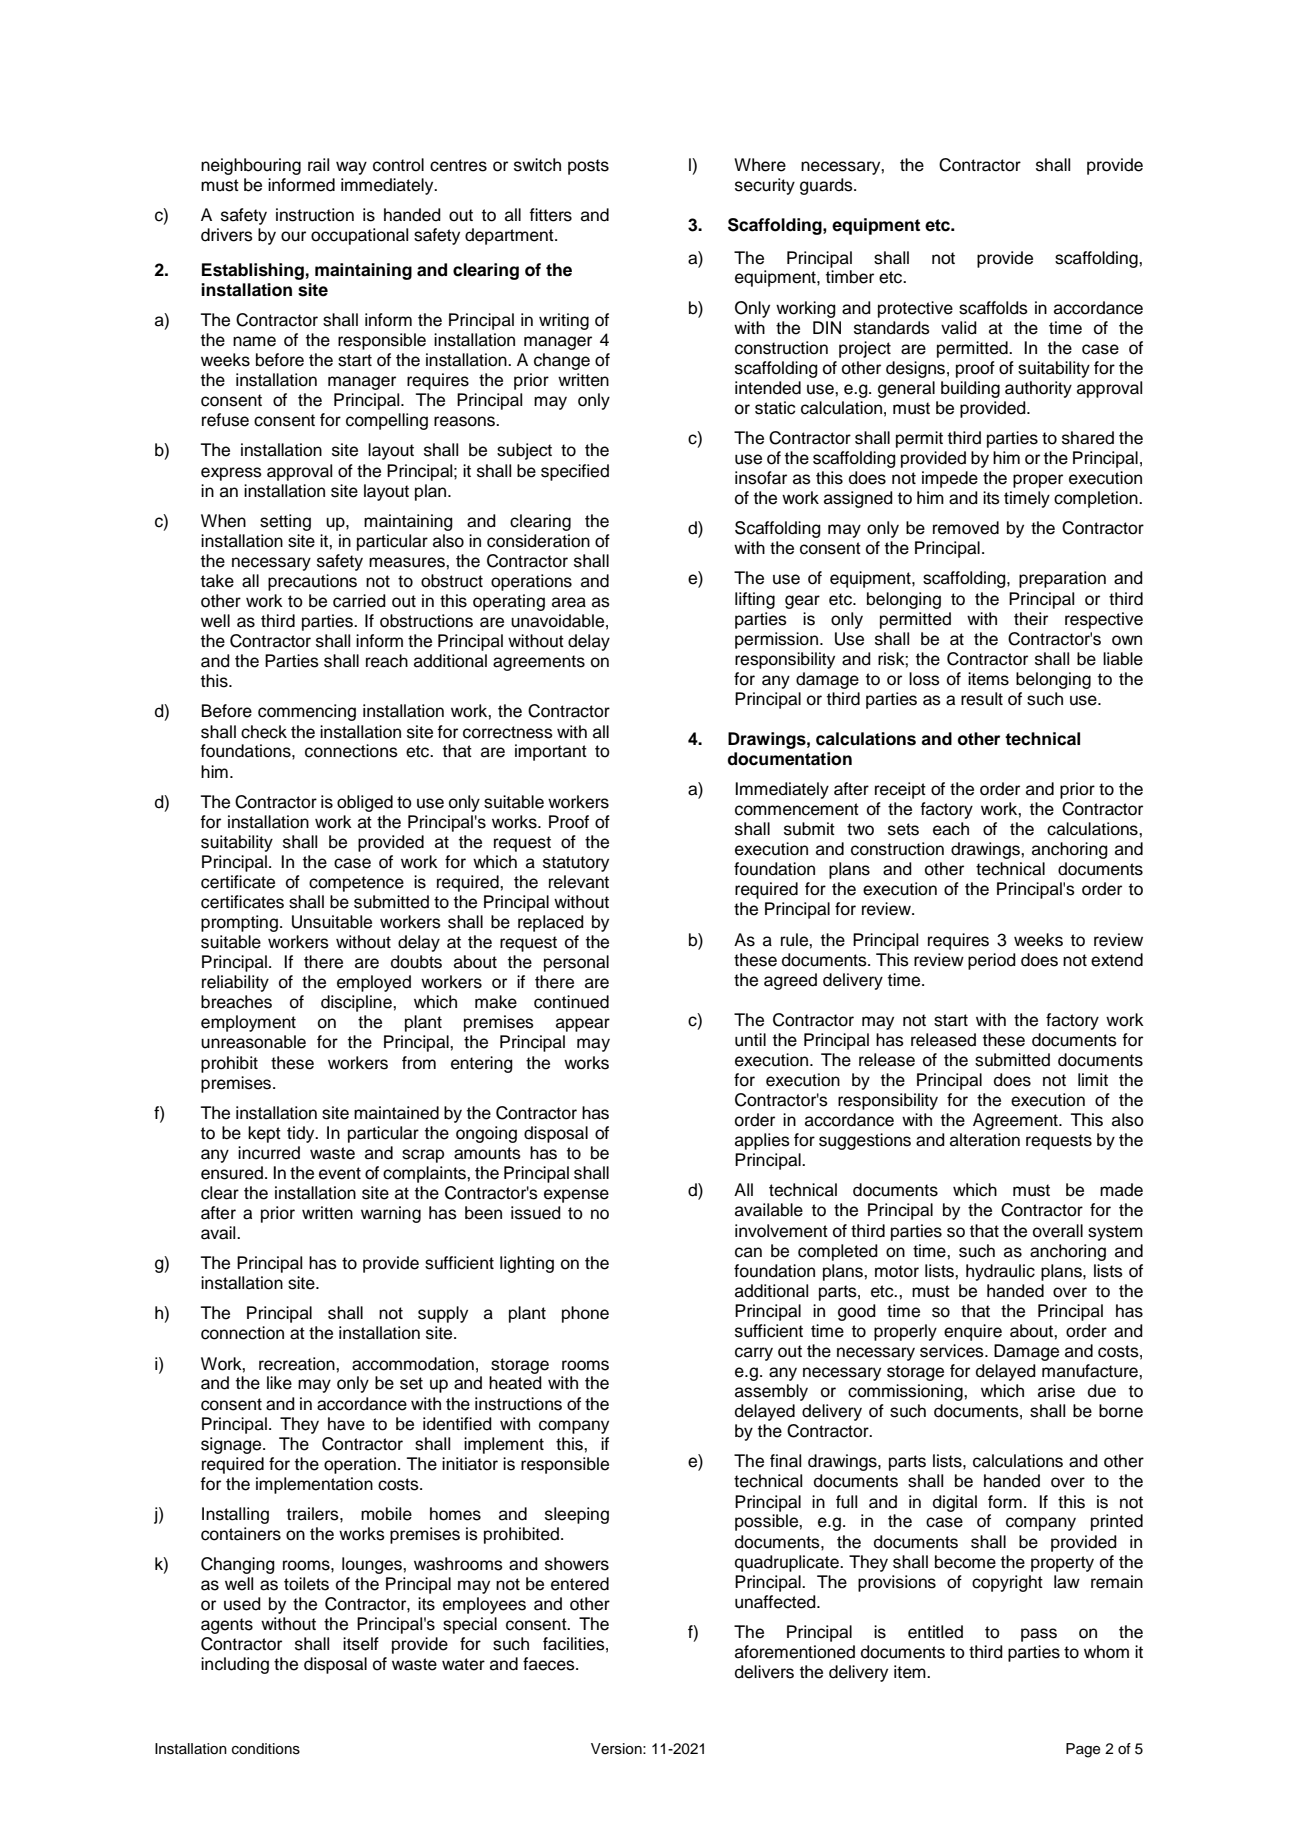 Image resolution: width=1298 pixels, height=1836 pixels. Describe the element at coordinates (992, 961) in the document. I see `period` at that location.
